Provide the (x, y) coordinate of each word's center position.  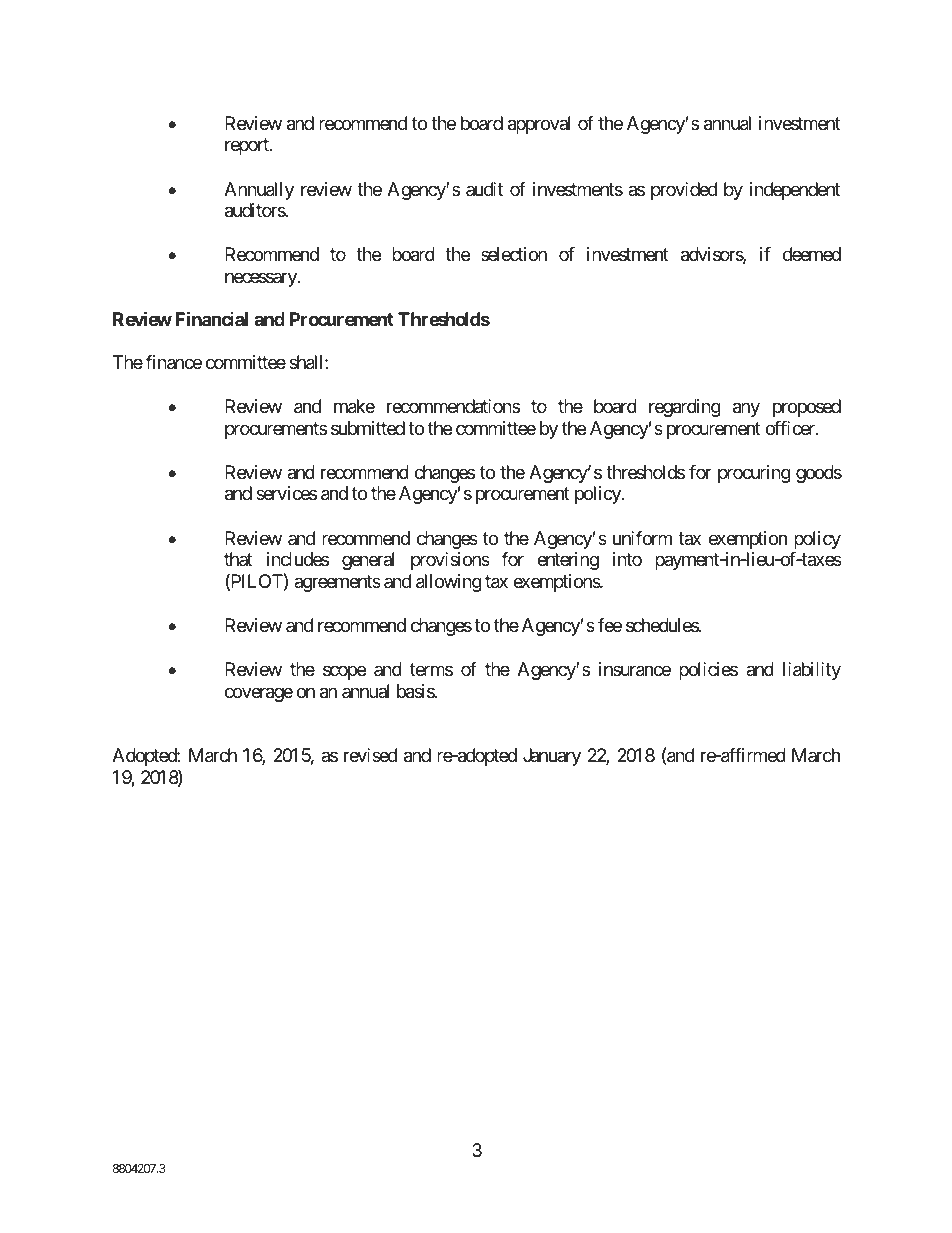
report (248, 146)
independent (795, 191)
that (238, 559)
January (552, 757)
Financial (211, 318)
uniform (642, 538)
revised (370, 755)
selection (514, 254)
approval (539, 125)
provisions (450, 561)
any (746, 410)
